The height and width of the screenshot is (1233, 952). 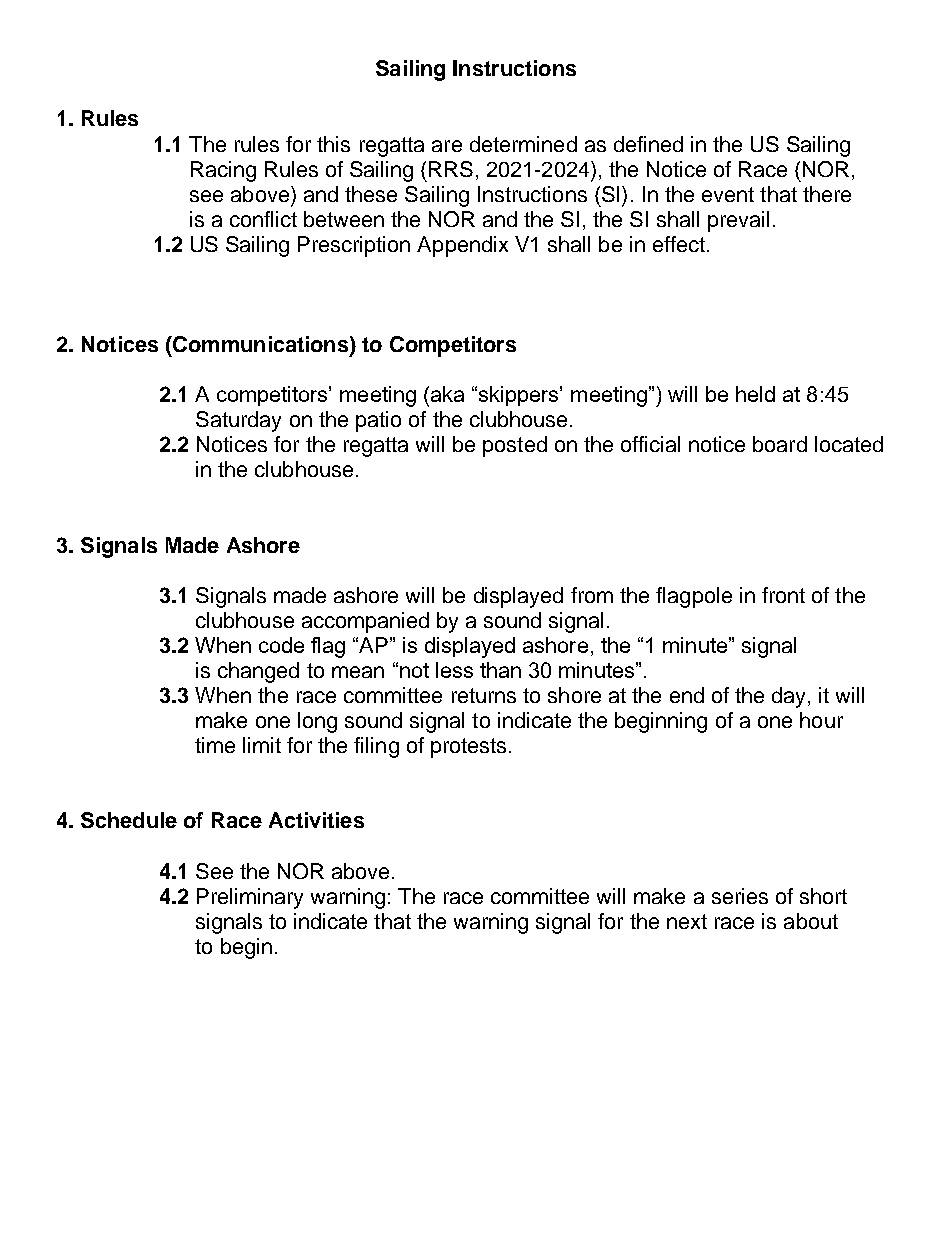 What do you see at coordinates (223, 171) in the screenshot?
I see `Racing` at bounding box center [223, 171].
